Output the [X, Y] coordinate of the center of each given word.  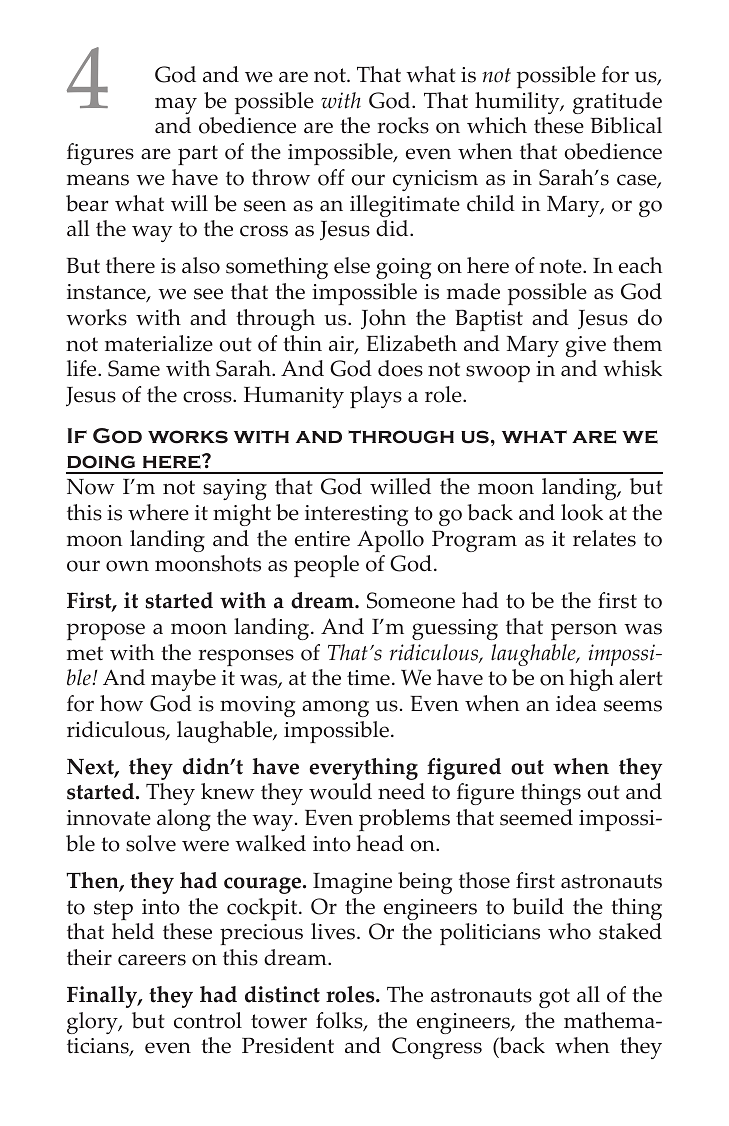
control [208, 1020]
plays [376, 397]
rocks [403, 125]
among [335, 708]
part [198, 155]
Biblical [626, 125]
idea [576, 703]
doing [101, 462]
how [121, 703]
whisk [632, 368]
